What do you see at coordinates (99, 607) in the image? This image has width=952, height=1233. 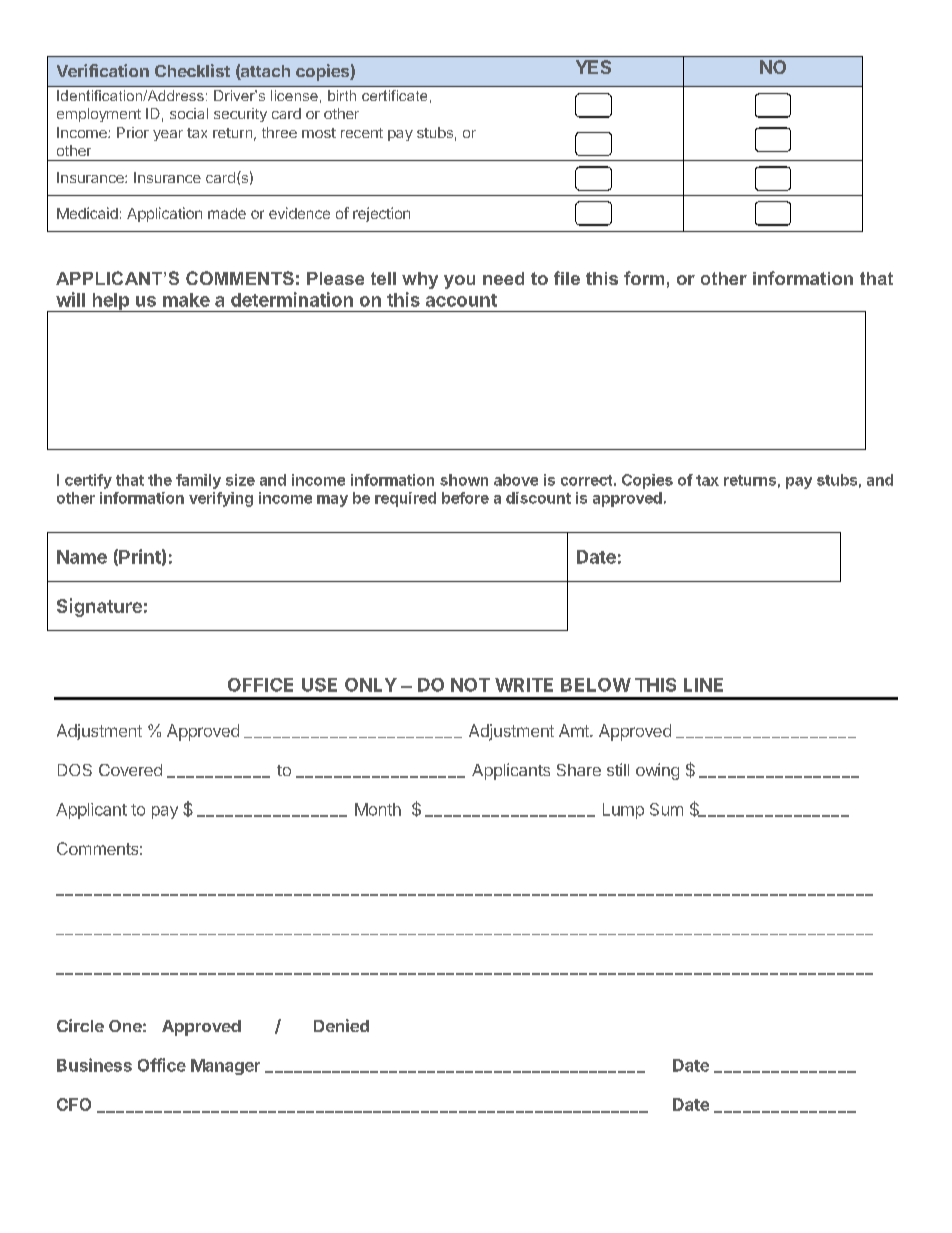 I see `Signature` at bounding box center [99, 607].
